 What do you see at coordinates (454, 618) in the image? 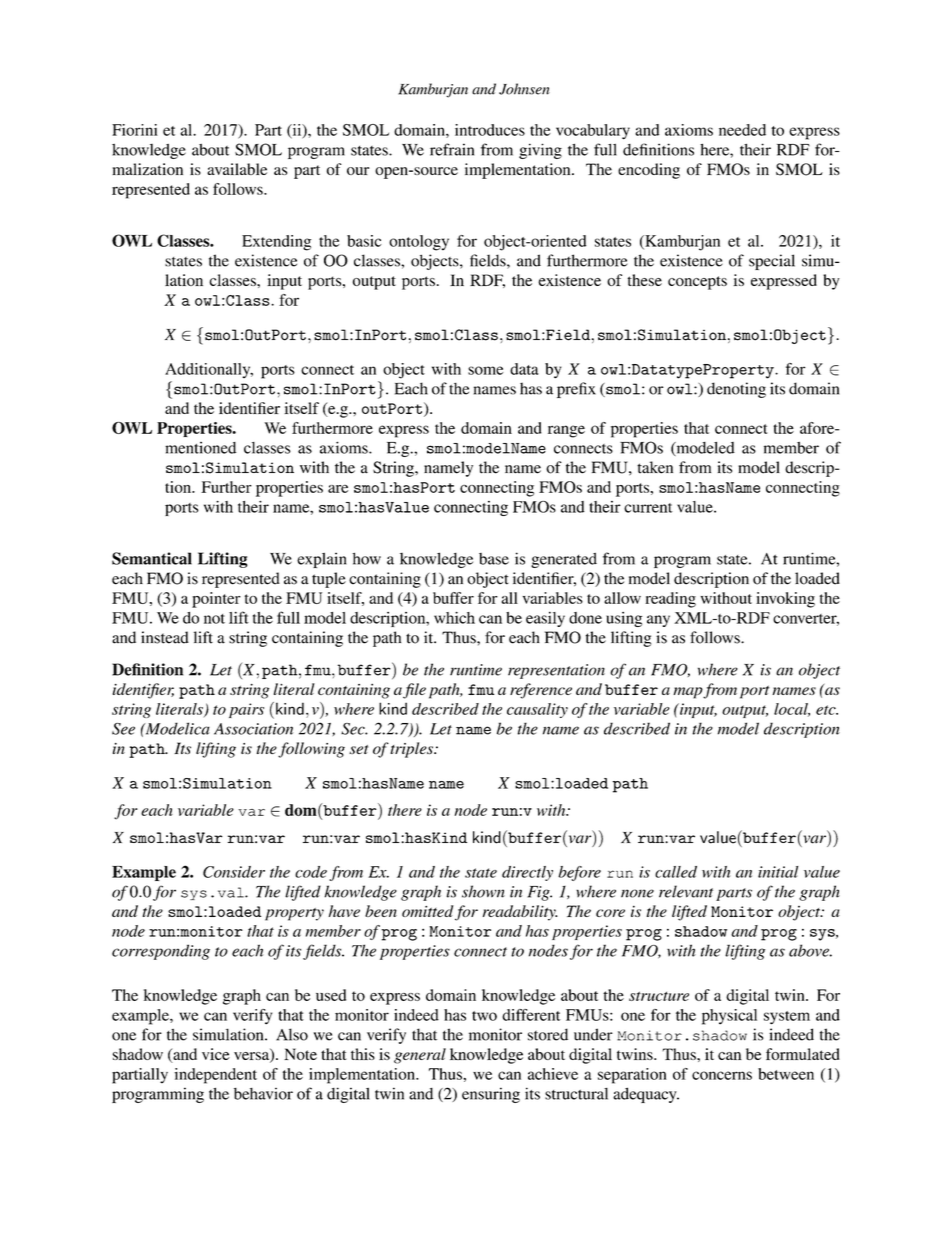
I see `which` at bounding box center [454, 618].
